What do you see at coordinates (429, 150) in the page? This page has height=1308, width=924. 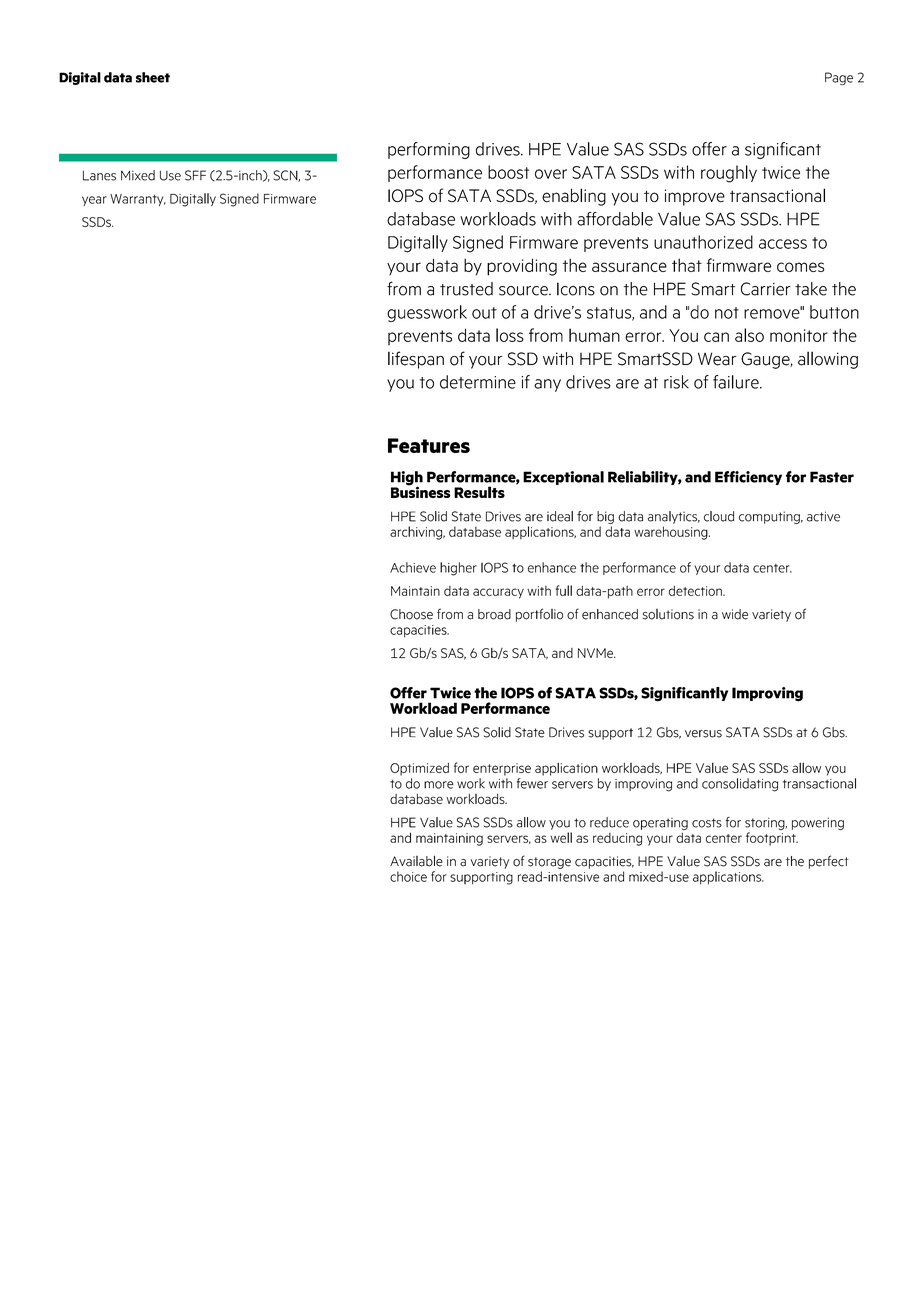 I see `performing` at bounding box center [429, 150].
